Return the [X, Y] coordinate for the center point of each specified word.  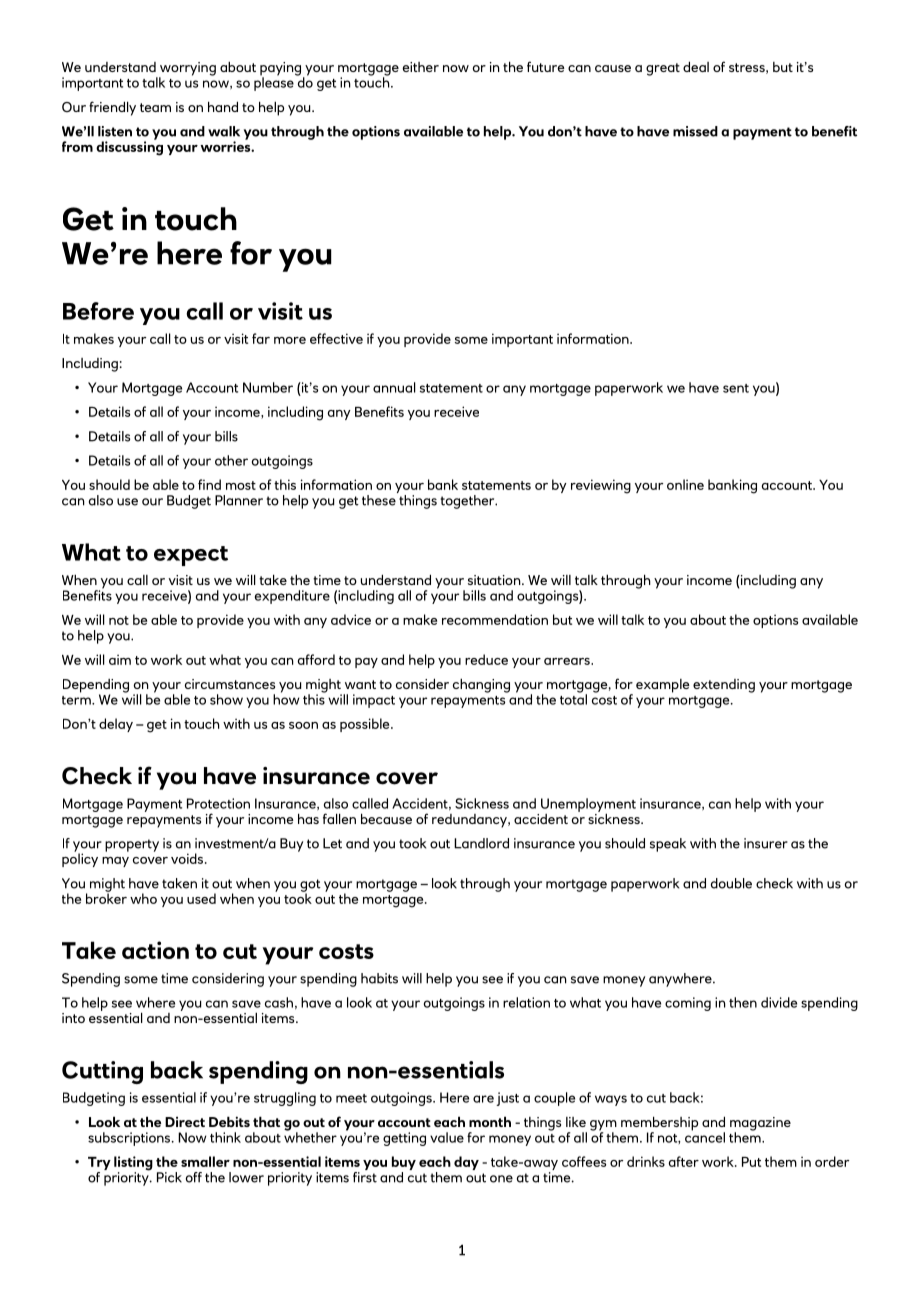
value [447, 1137]
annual [394, 387]
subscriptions [130, 1139]
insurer [766, 843]
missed [695, 131]
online [685, 484]
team [155, 107]
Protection [218, 803]
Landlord [481, 843]
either [420, 67]
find [209, 484]
